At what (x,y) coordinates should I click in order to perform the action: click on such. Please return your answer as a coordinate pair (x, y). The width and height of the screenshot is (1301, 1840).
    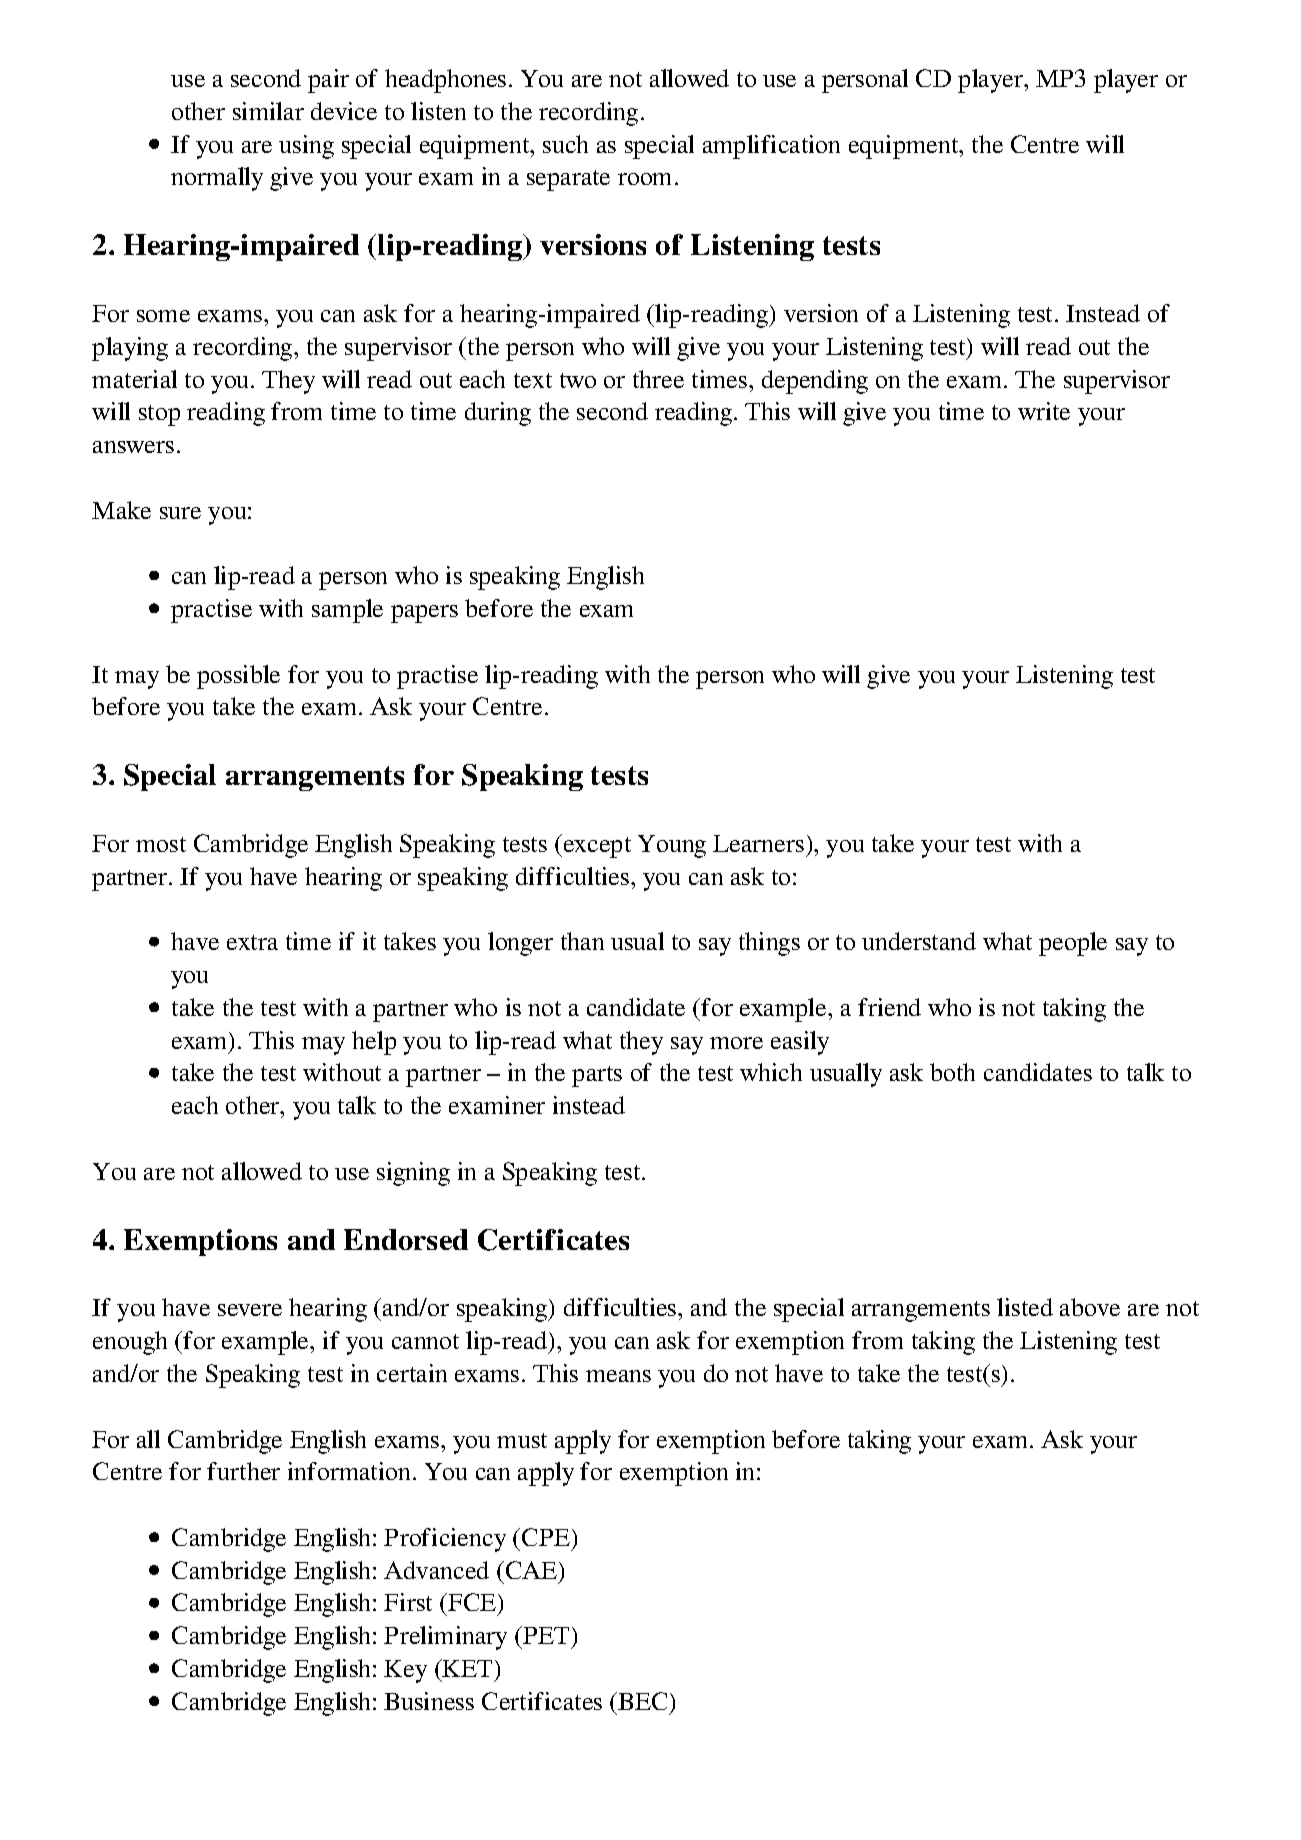
    Looking at the image, I should click on (565, 144).
